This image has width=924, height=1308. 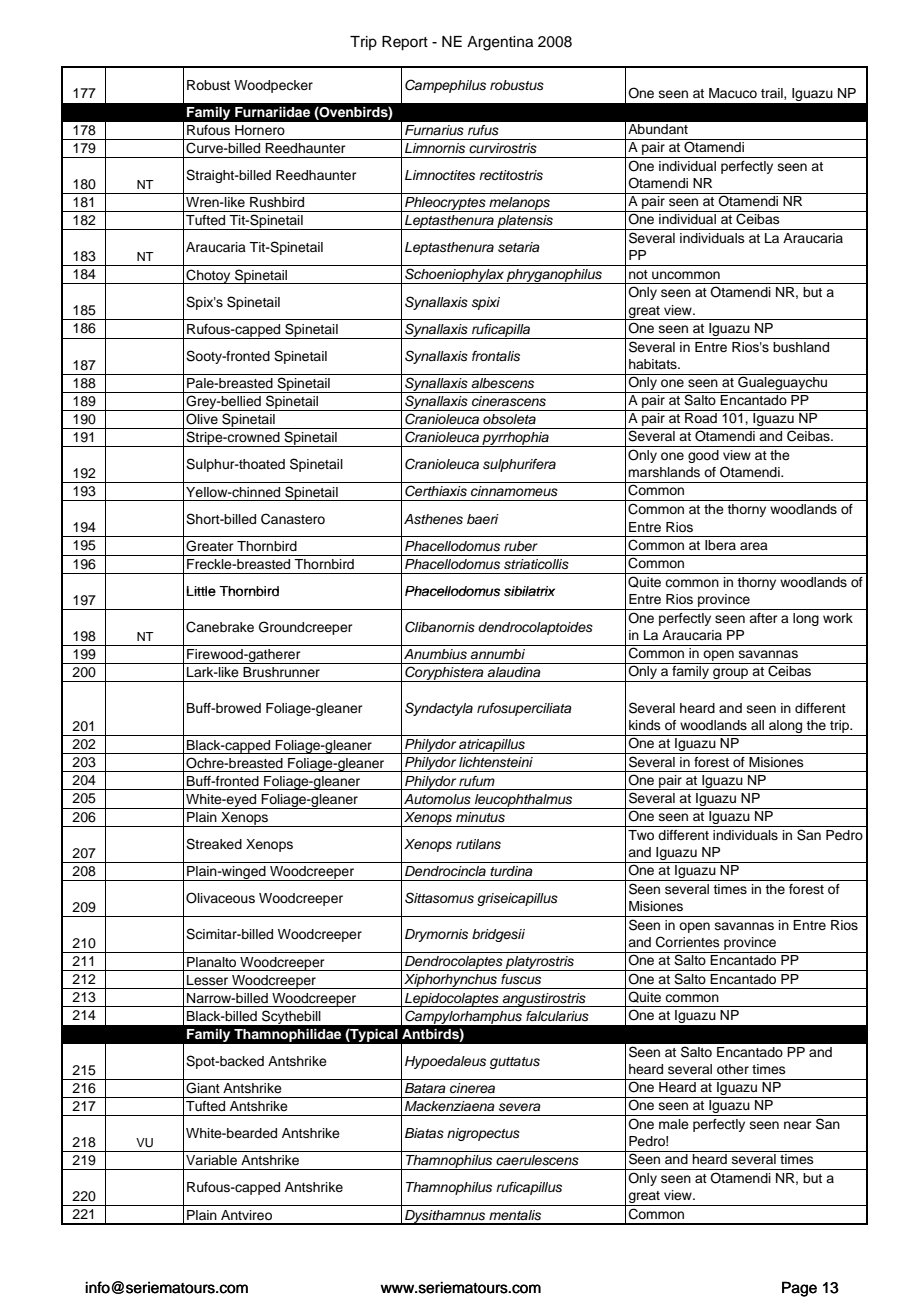 I want to click on frontalis, so click(x=496, y=356).
